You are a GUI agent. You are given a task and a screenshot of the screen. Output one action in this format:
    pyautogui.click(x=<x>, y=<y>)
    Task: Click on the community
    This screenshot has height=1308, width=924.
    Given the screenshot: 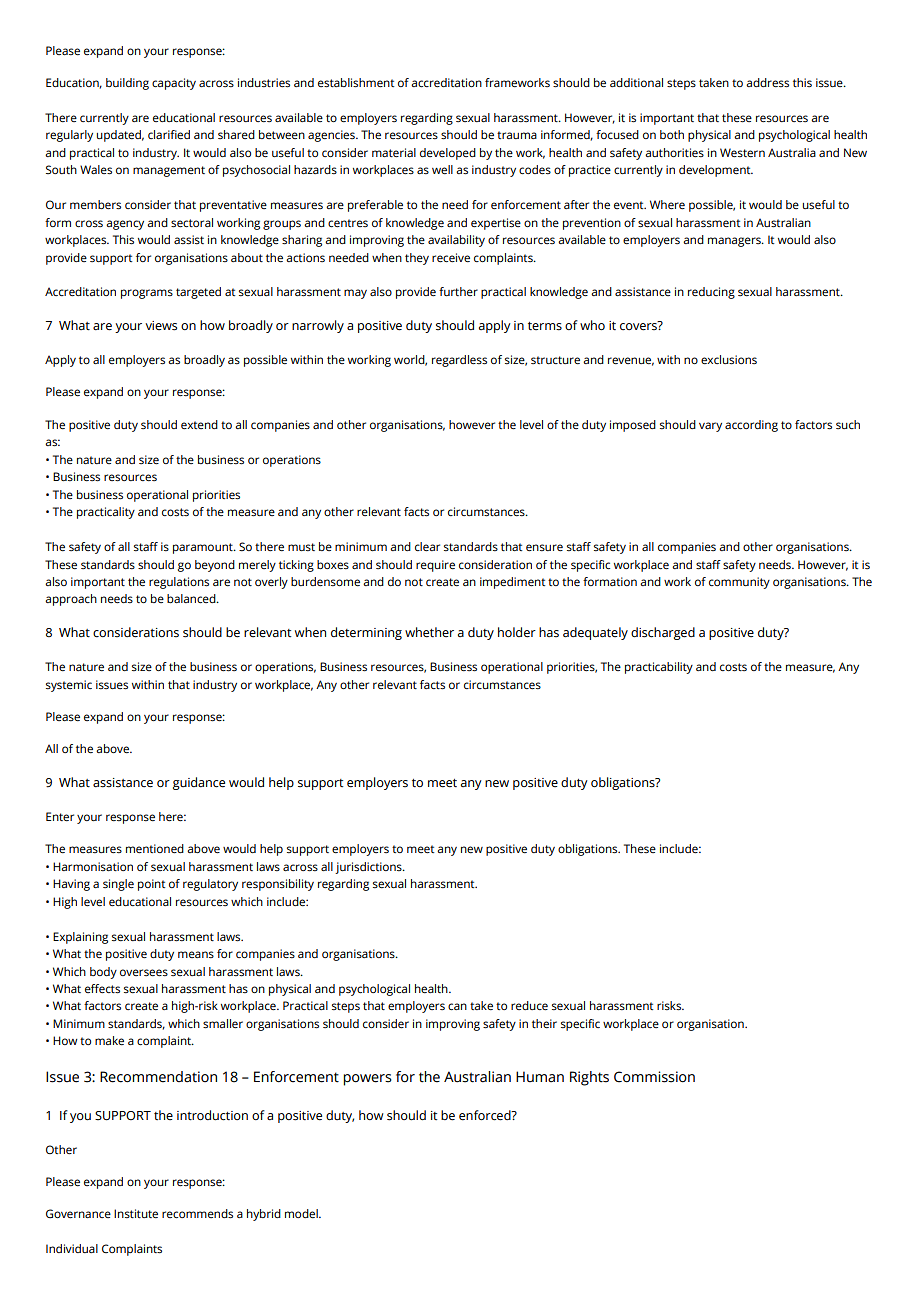 What is the action you would take?
    pyautogui.click(x=739, y=583)
